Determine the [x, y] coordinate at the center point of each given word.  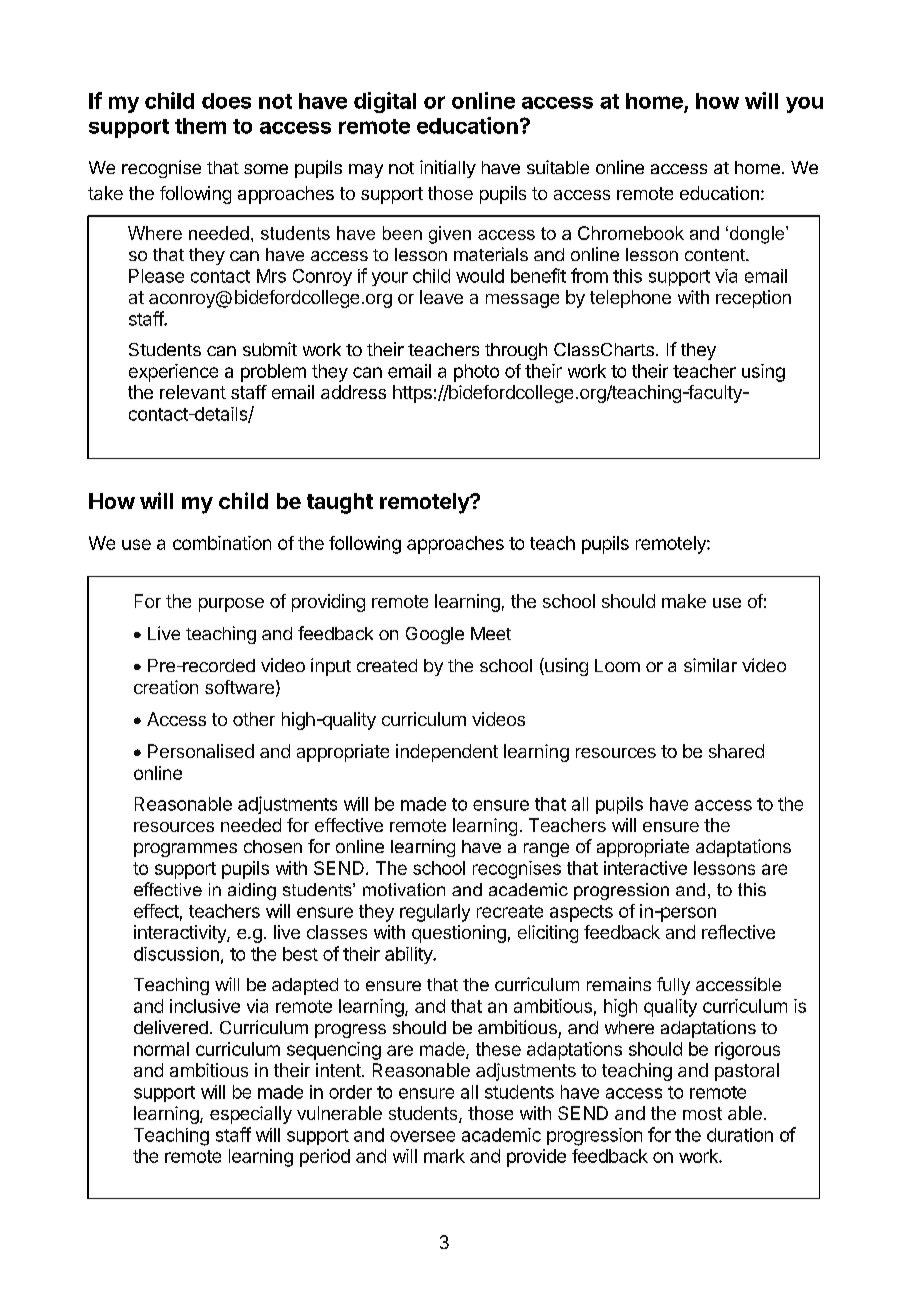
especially [251, 1115]
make [684, 601]
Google [435, 635]
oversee [422, 1136]
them [200, 126]
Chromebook [631, 233]
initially [448, 169]
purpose [231, 605]
